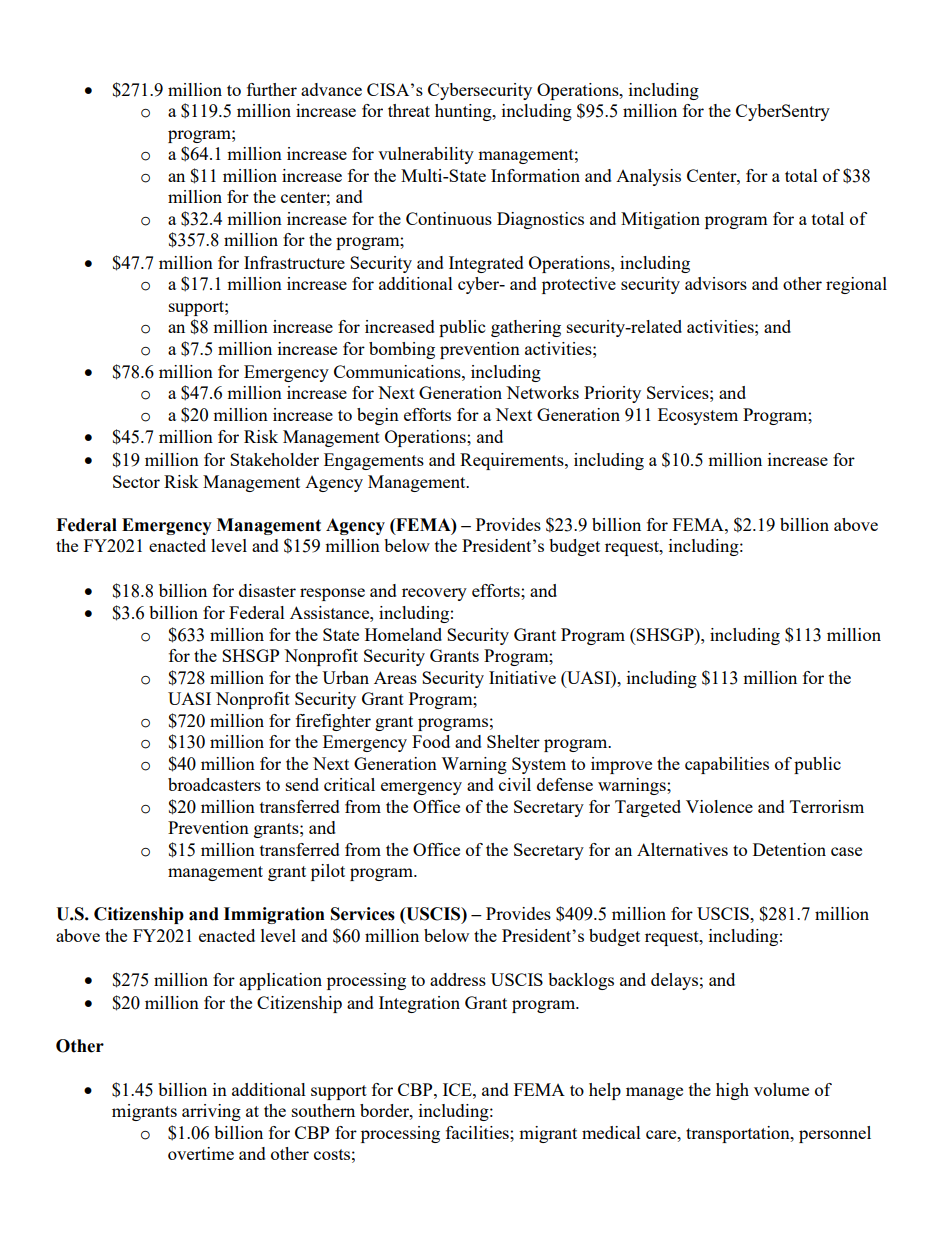 The height and width of the screenshot is (1233, 952). Describe the element at coordinates (513, 461) in the screenshot. I see `Requirements` at that location.
